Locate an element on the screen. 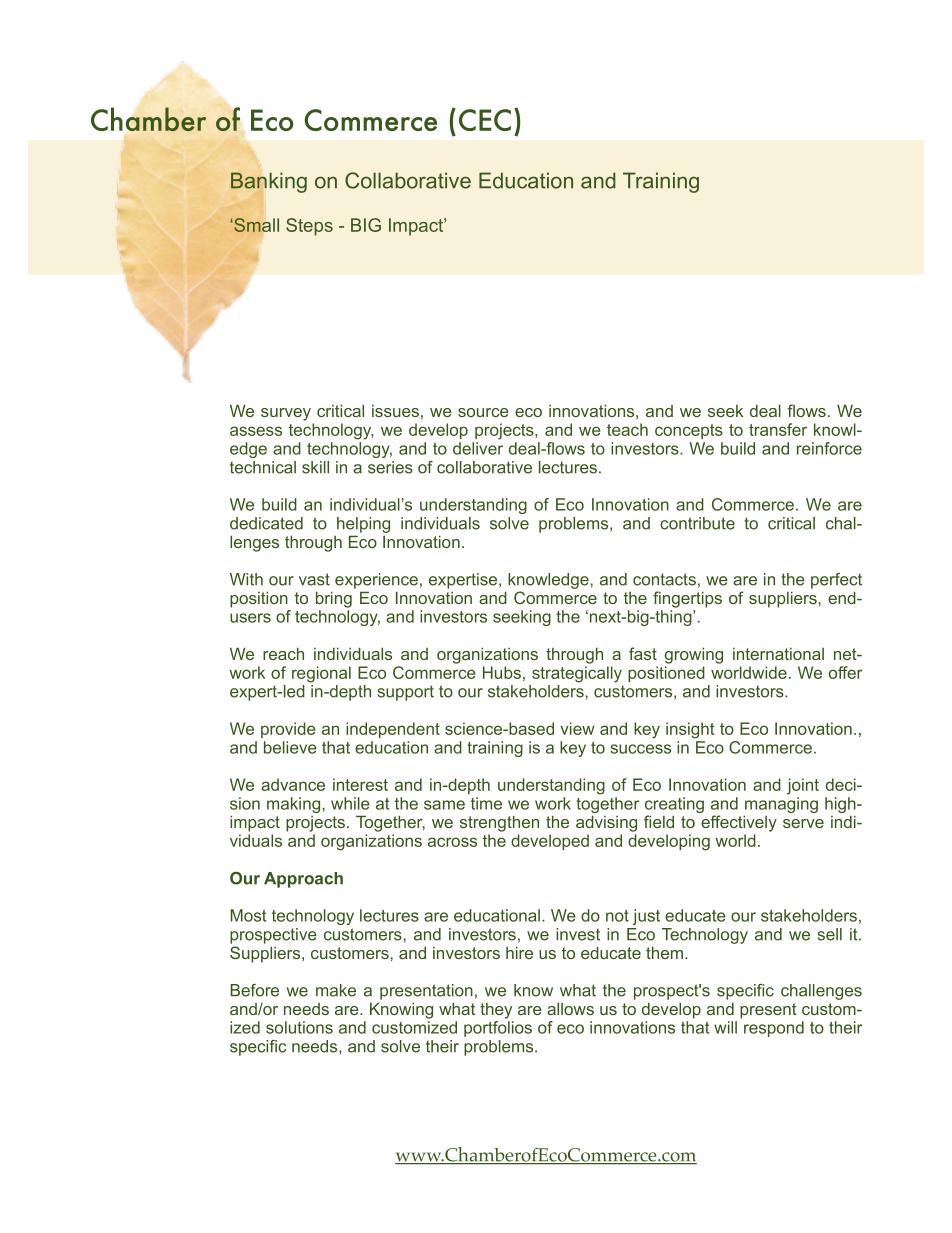  transfer is located at coordinates (778, 429).
